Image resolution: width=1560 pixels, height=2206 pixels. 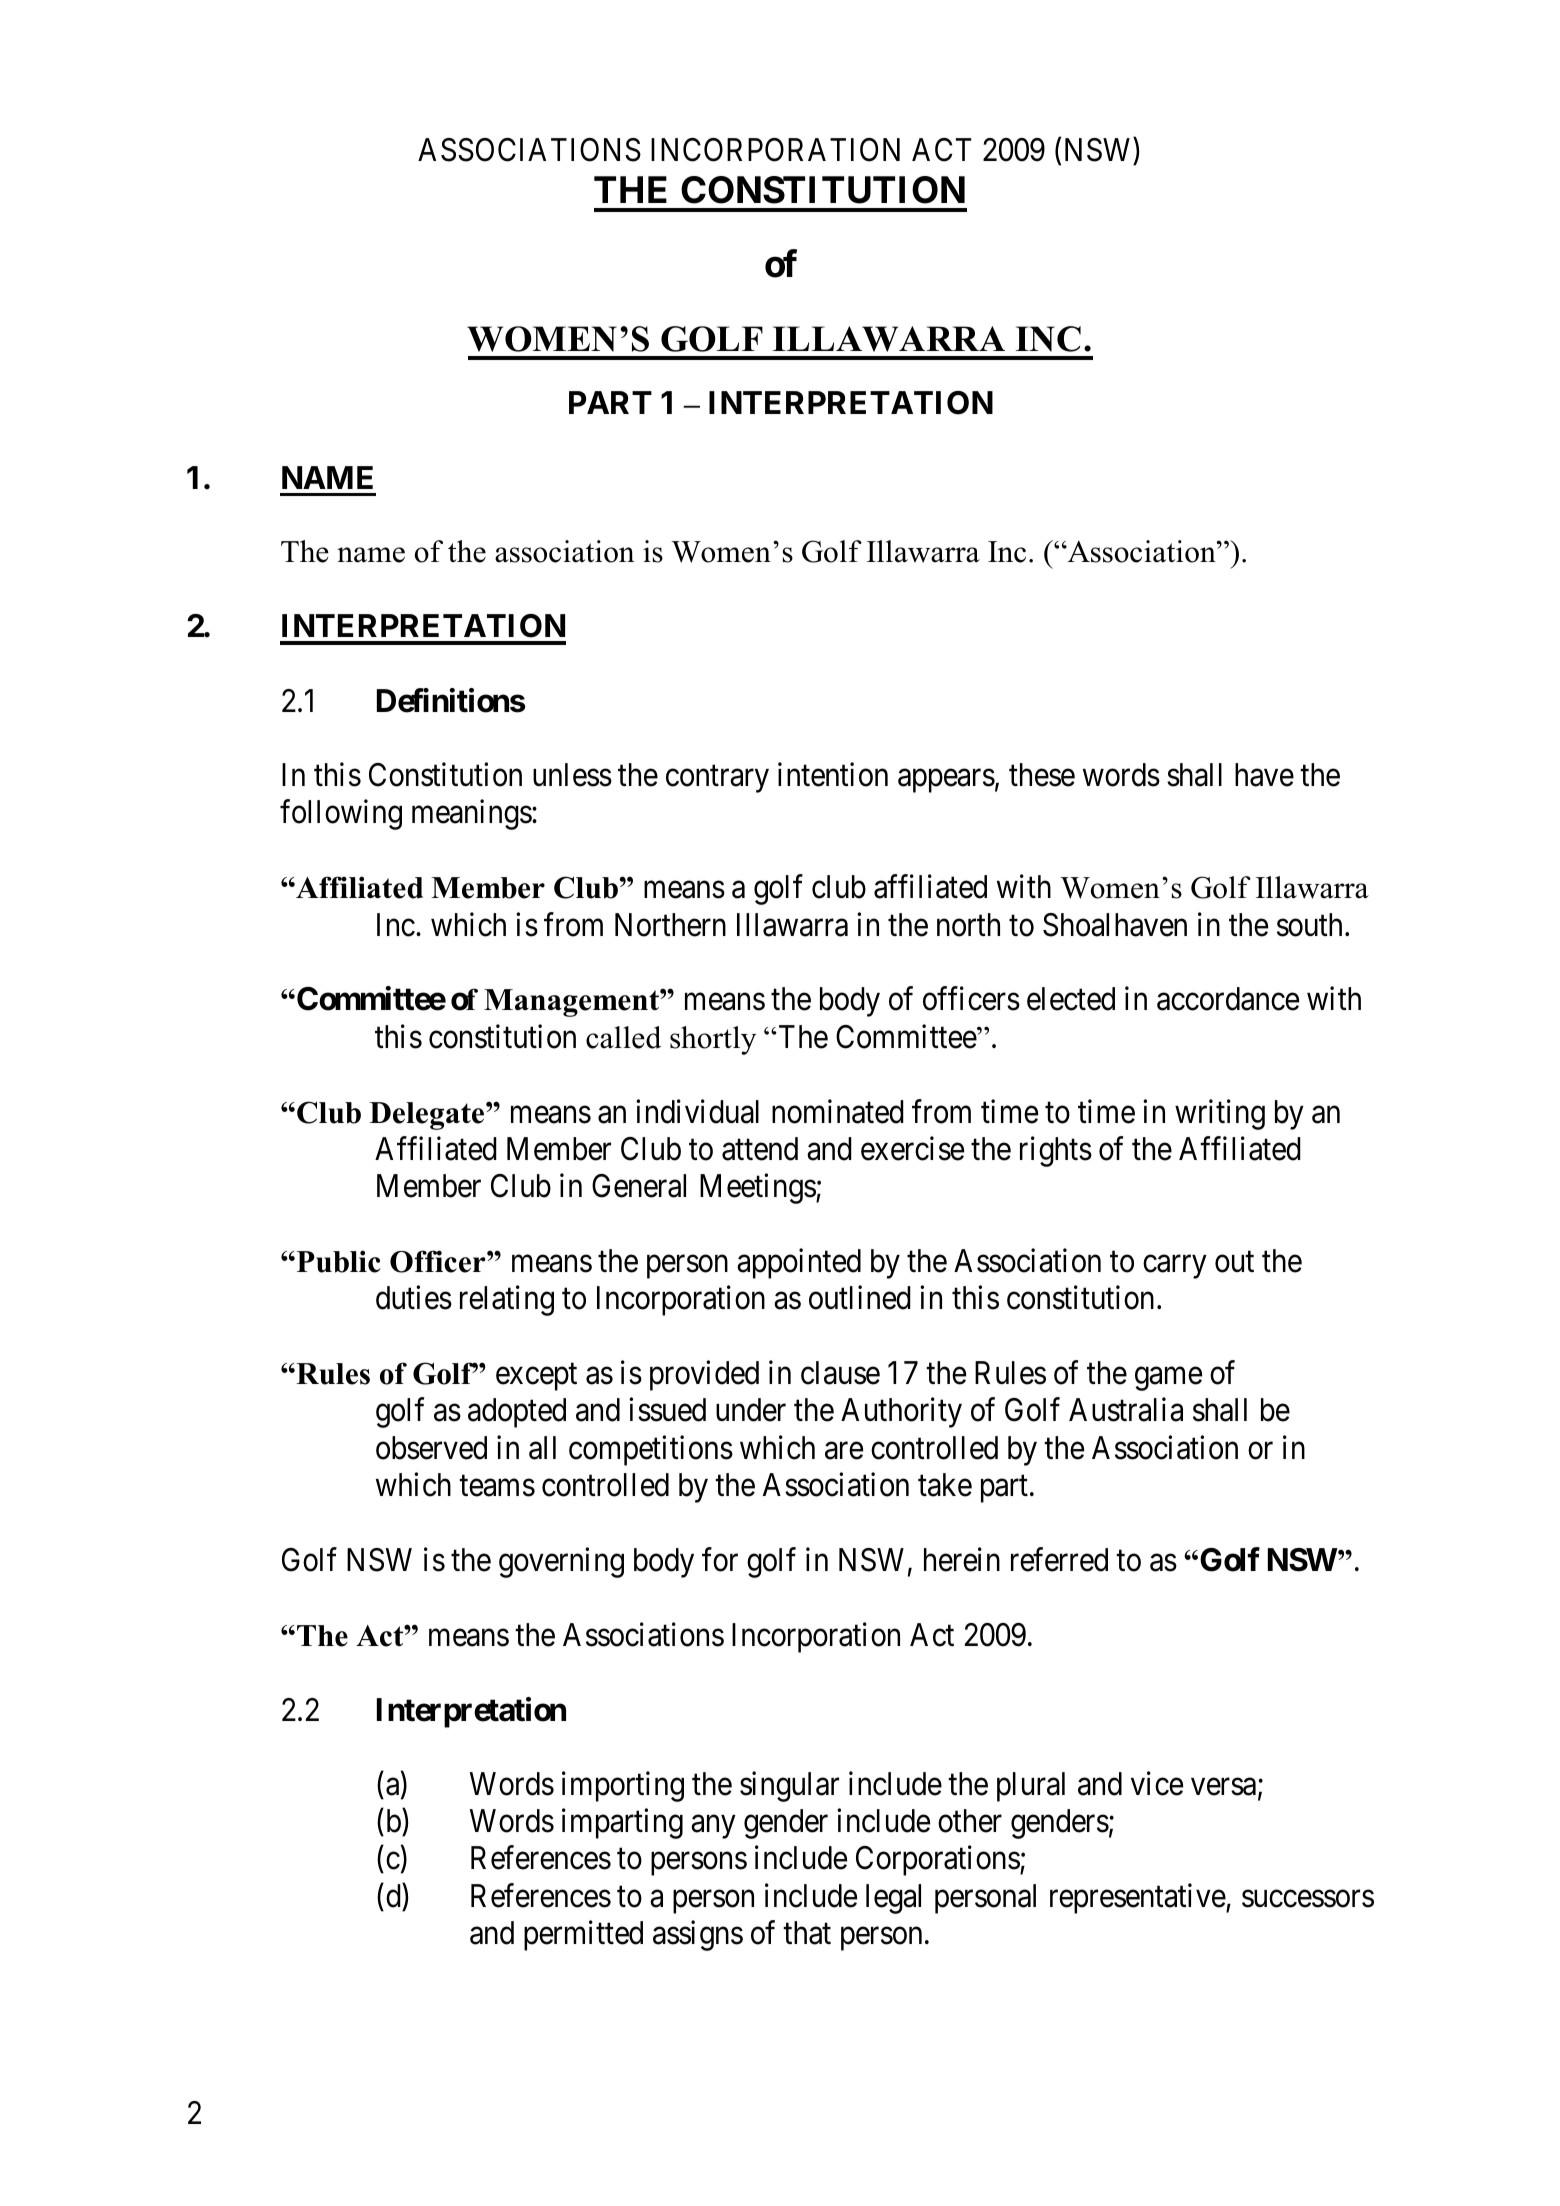 What do you see at coordinates (840, 1373) in the image?
I see `clause` at bounding box center [840, 1373].
